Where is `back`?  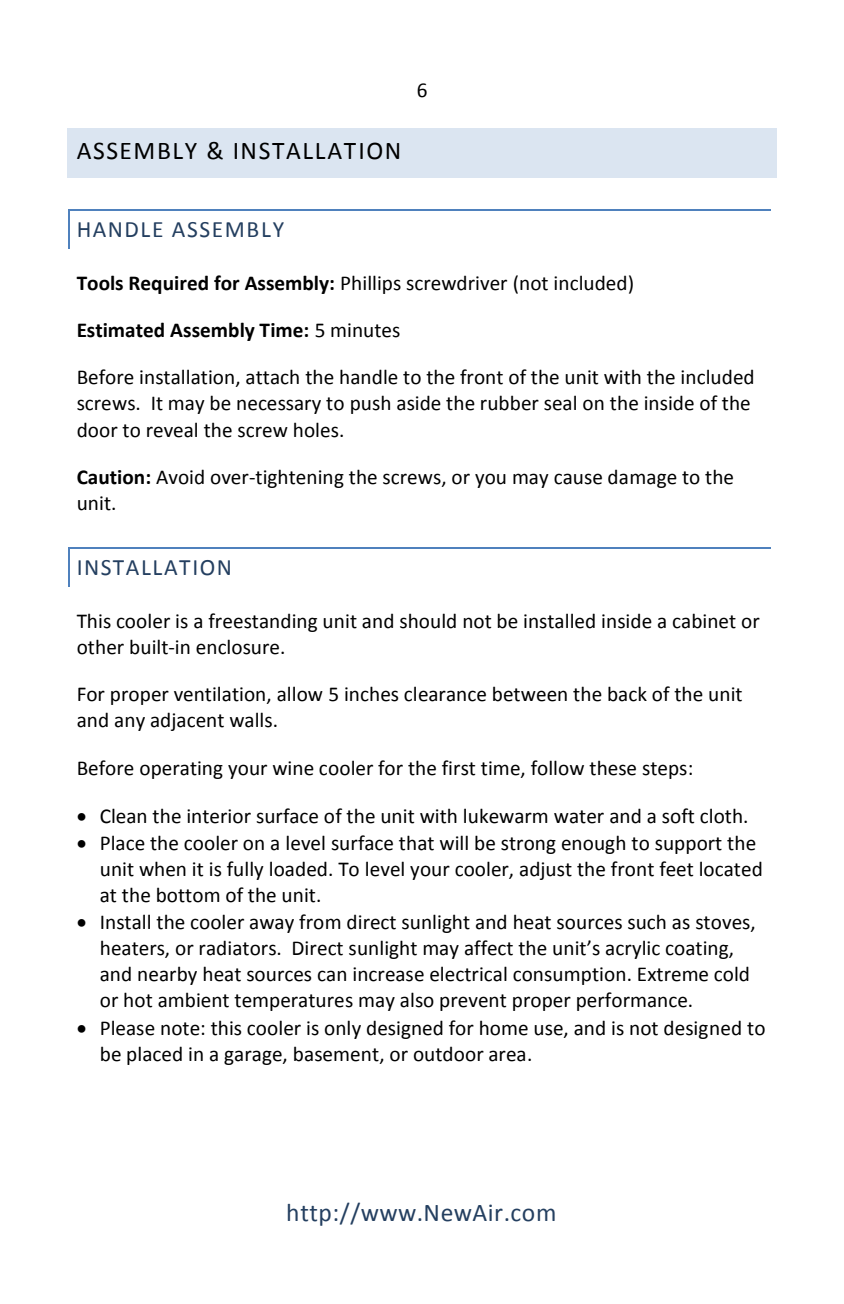
back is located at coordinates (627, 694).
